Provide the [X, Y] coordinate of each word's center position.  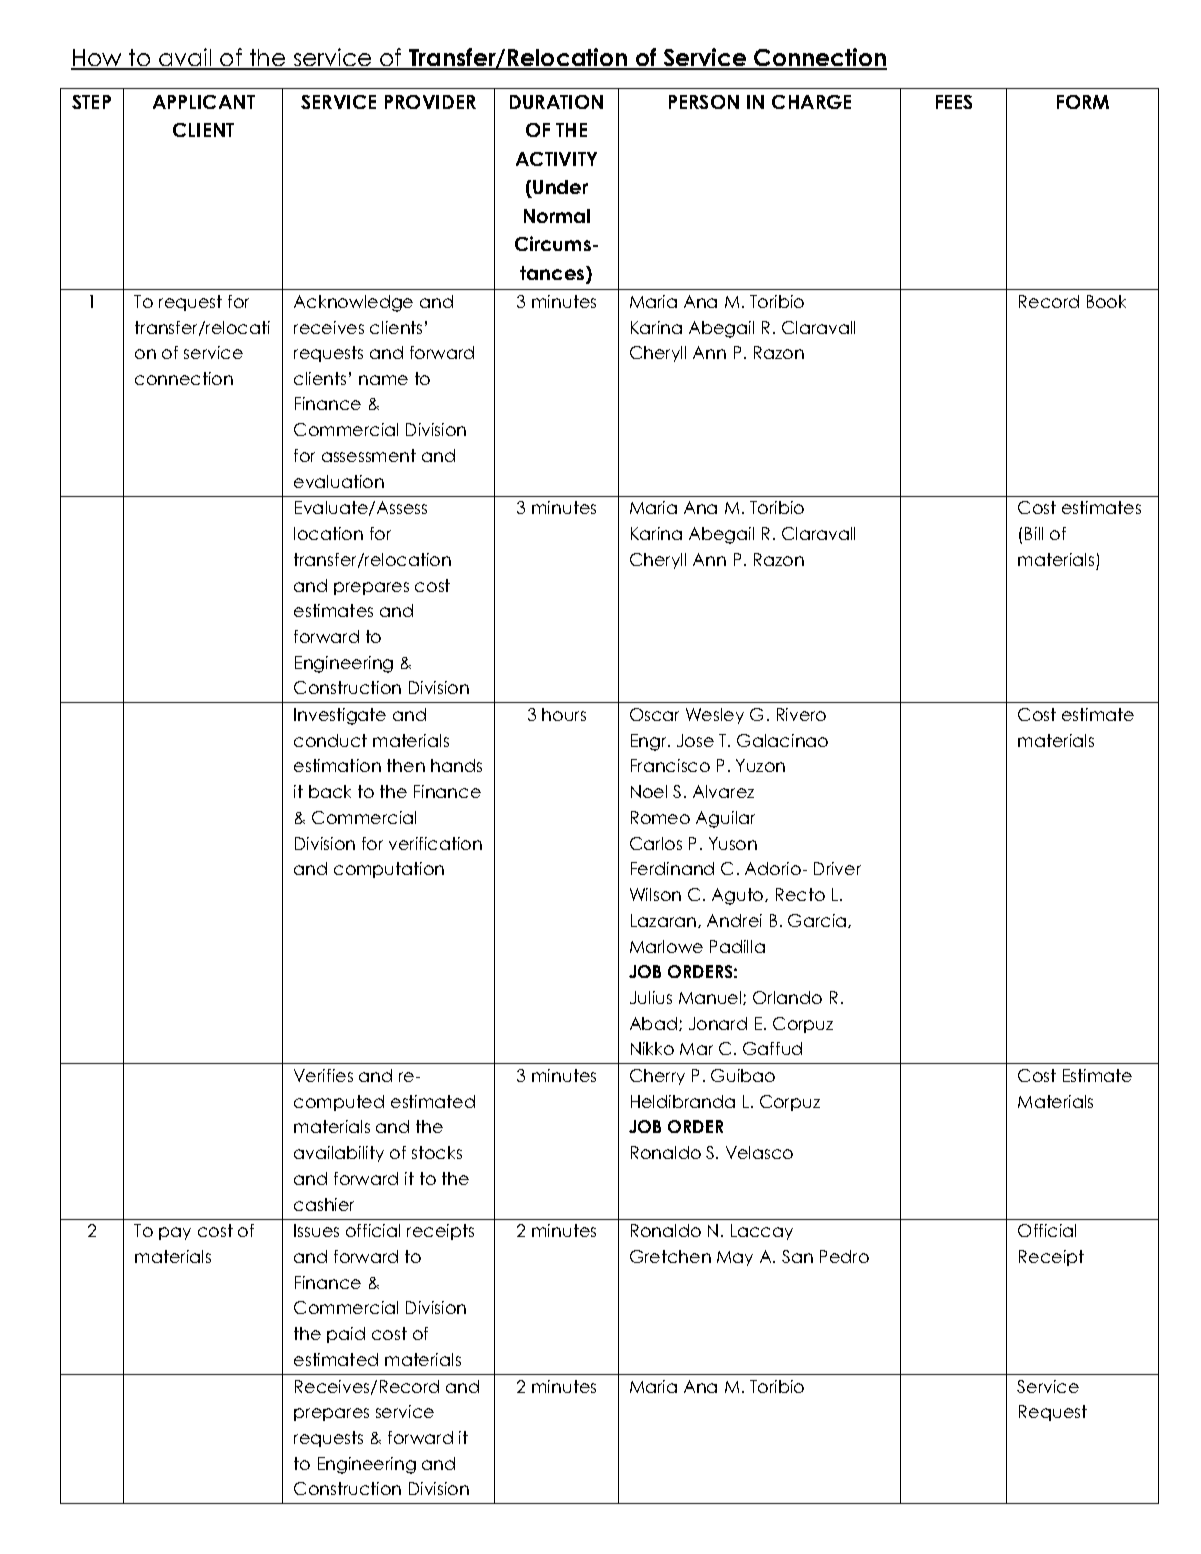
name [383, 380]
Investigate [340, 716]
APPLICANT [204, 102]
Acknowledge [353, 303]
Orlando [787, 997]
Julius [651, 997]
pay [175, 1233]
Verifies [323, 1075]
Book [1106, 301]
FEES [954, 102]
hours [564, 714]
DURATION [556, 102]
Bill [1034, 533]
